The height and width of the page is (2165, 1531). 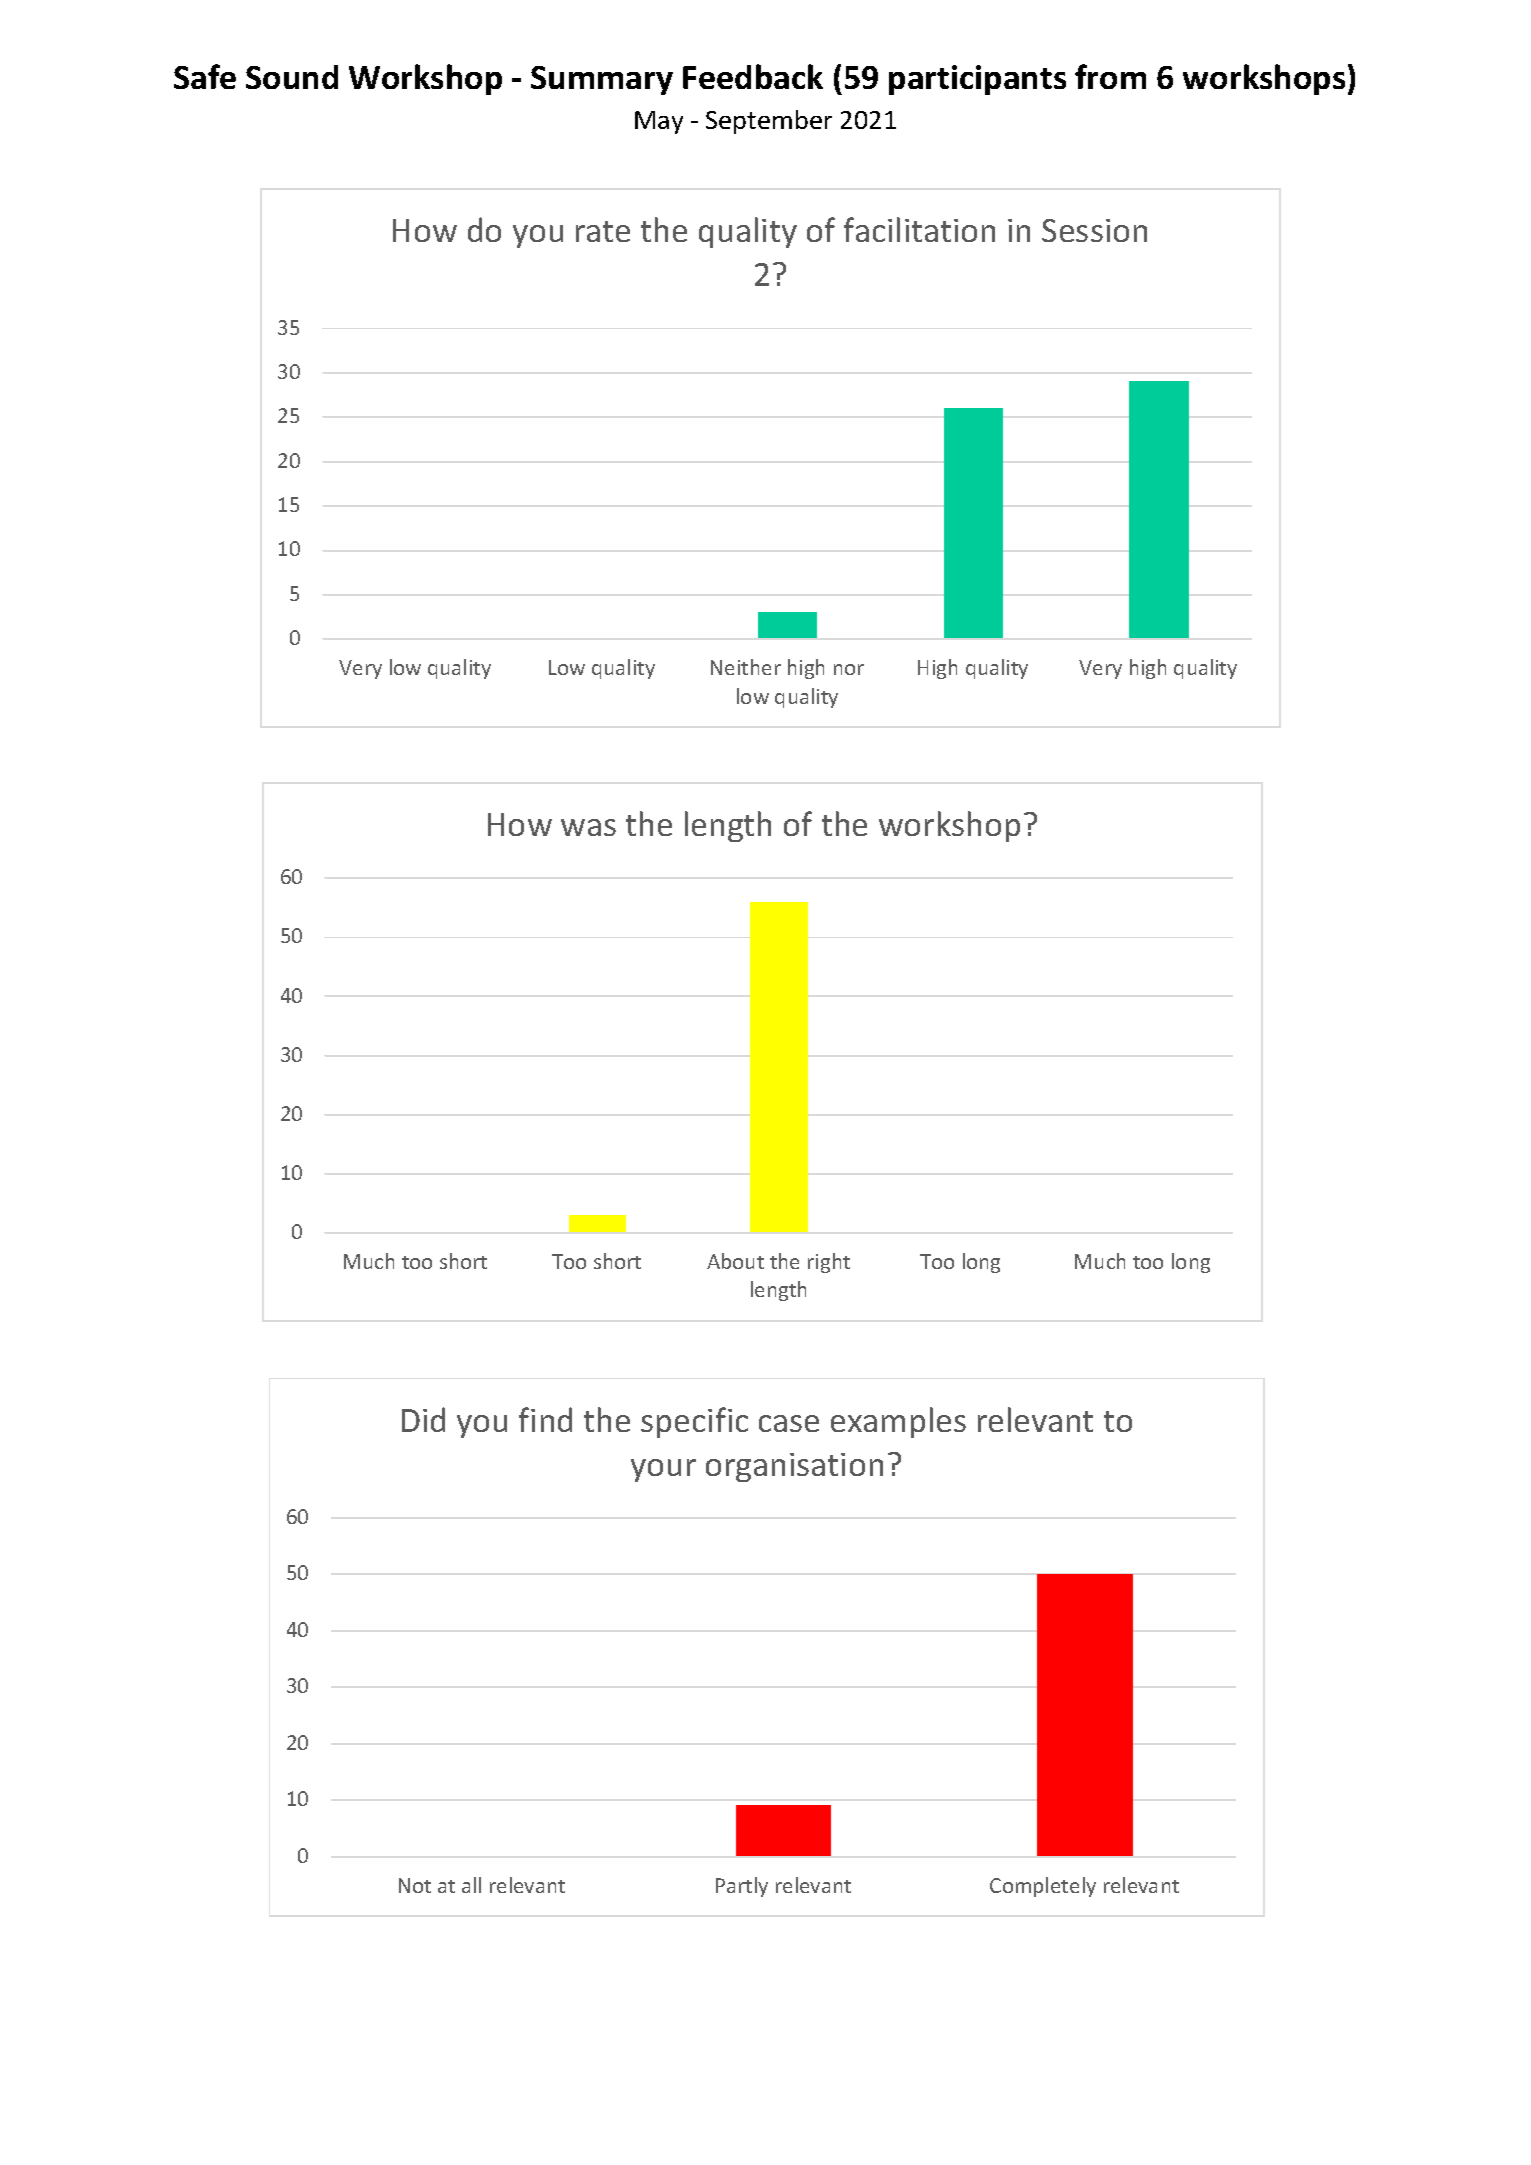 What do you see at coordinates (694, 1422) in the page?
I see `specific` at bounding box center [694, 1422].
